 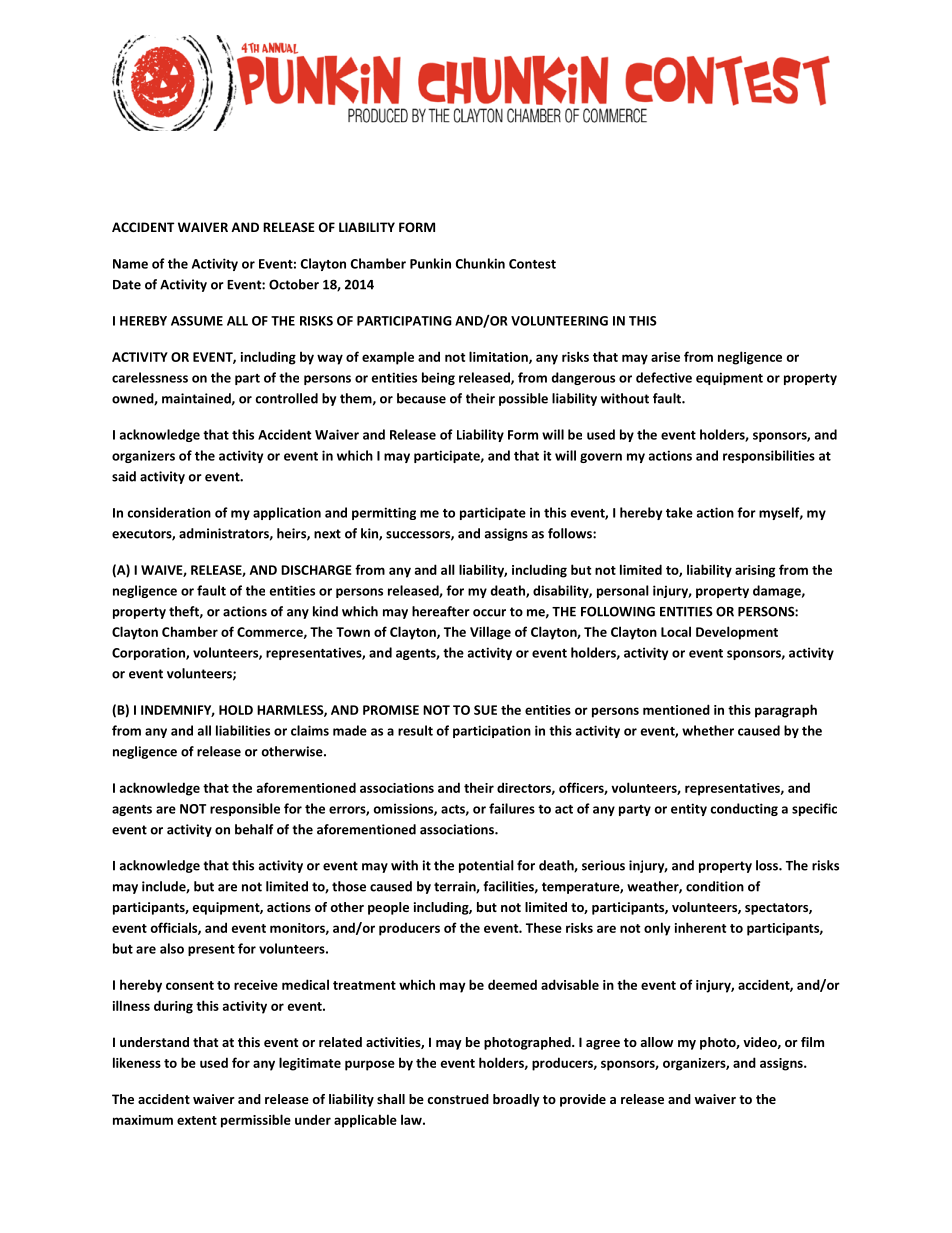 I want to click on arising, so click(x=755, y=571).
